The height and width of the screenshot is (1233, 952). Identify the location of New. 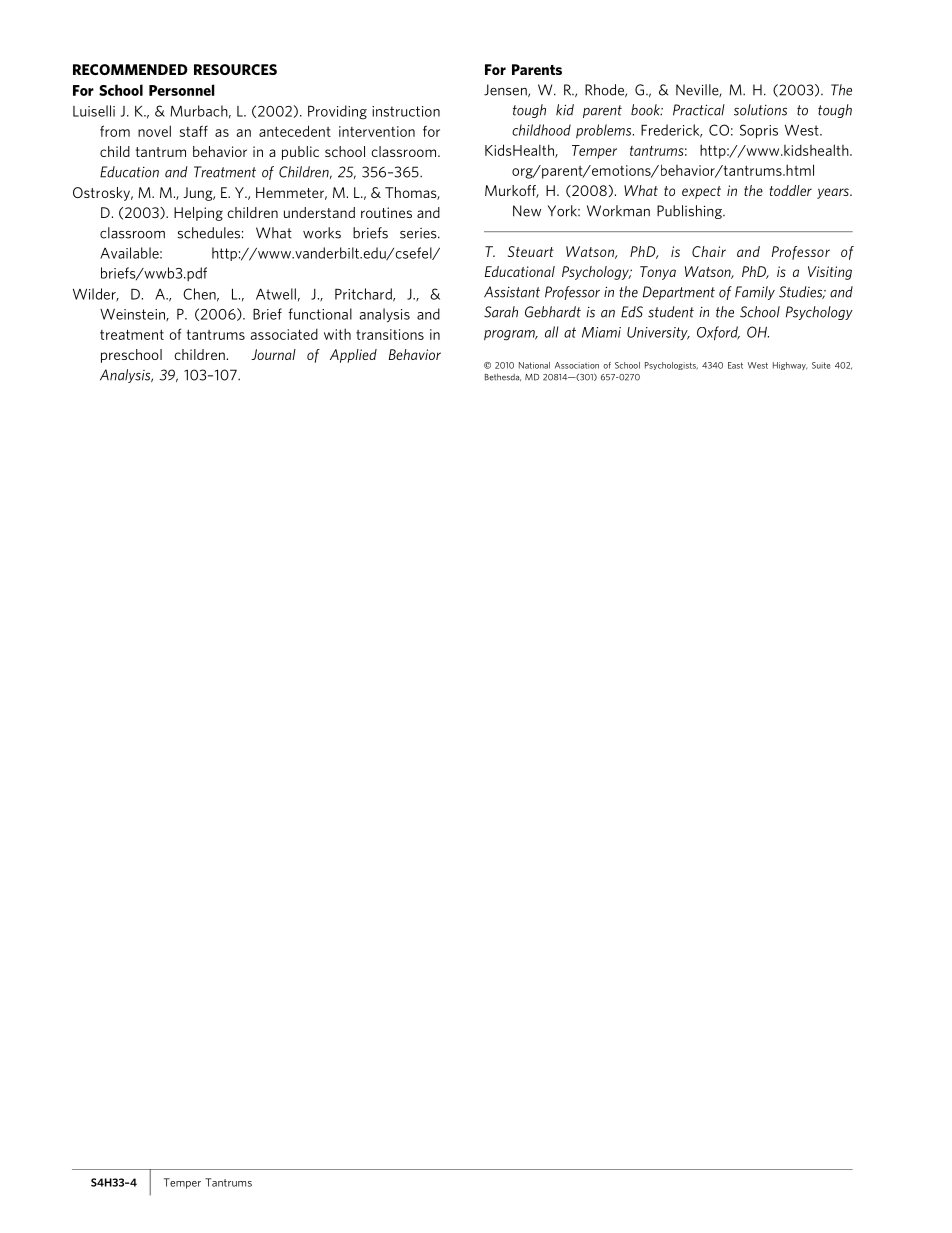
(527, 211).
